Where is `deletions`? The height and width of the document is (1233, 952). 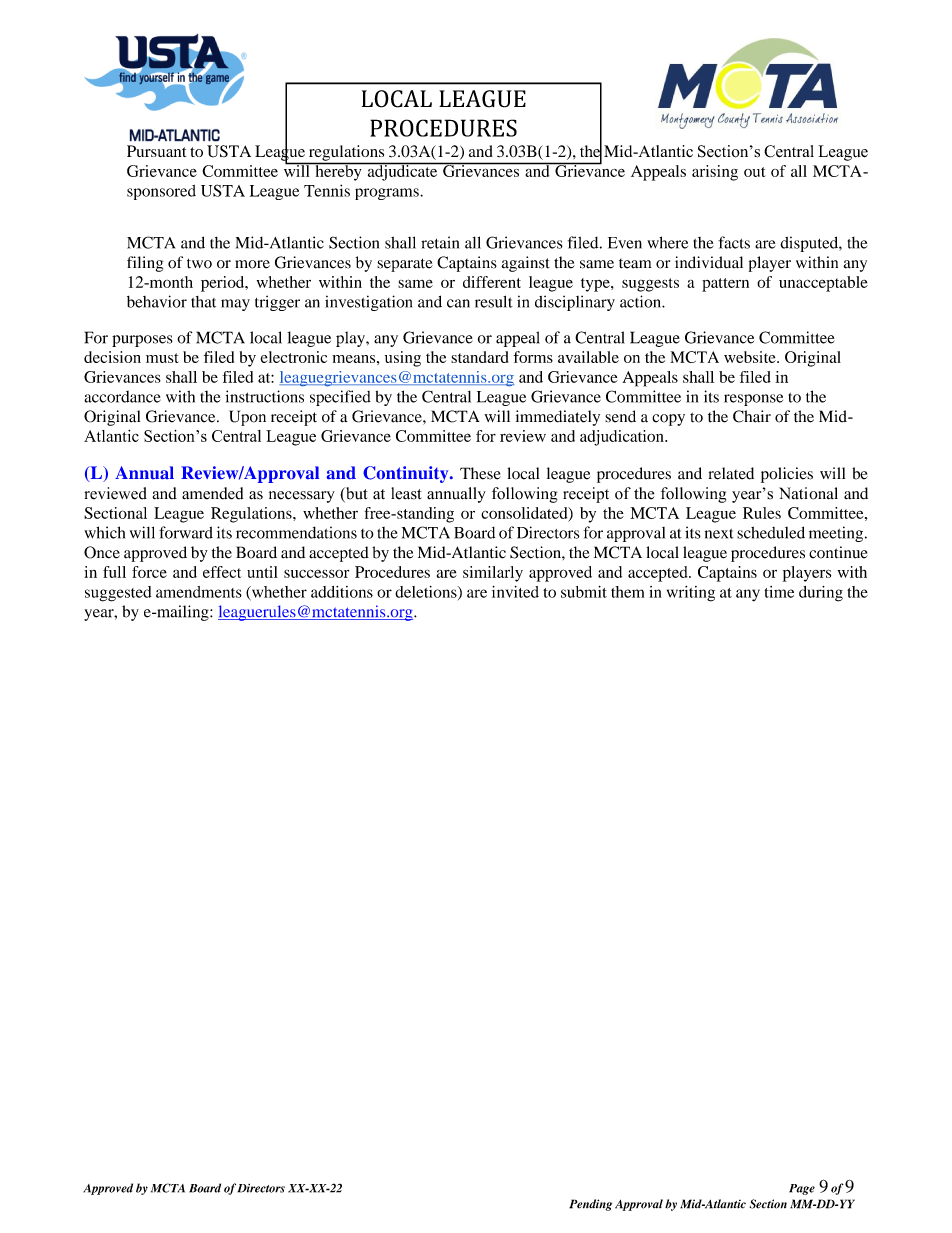
deletions is located at coordinates (427, 593).
